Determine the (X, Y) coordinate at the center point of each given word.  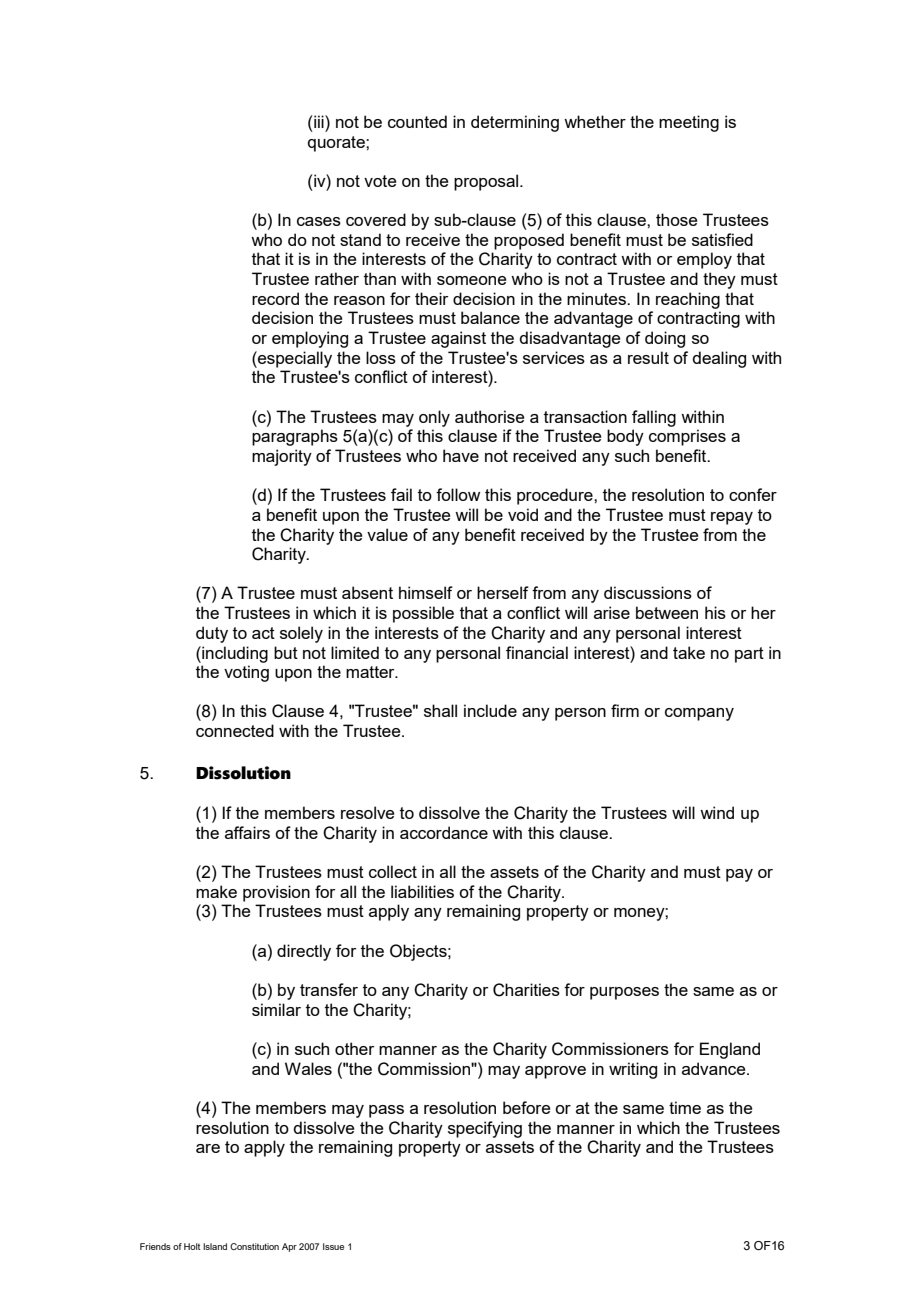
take (689, 652)
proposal (487, 182)
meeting (689, 123)
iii (320, 121)
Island (215, 1246)
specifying (485, 1129)
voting (246, 673)
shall (440, 710)
